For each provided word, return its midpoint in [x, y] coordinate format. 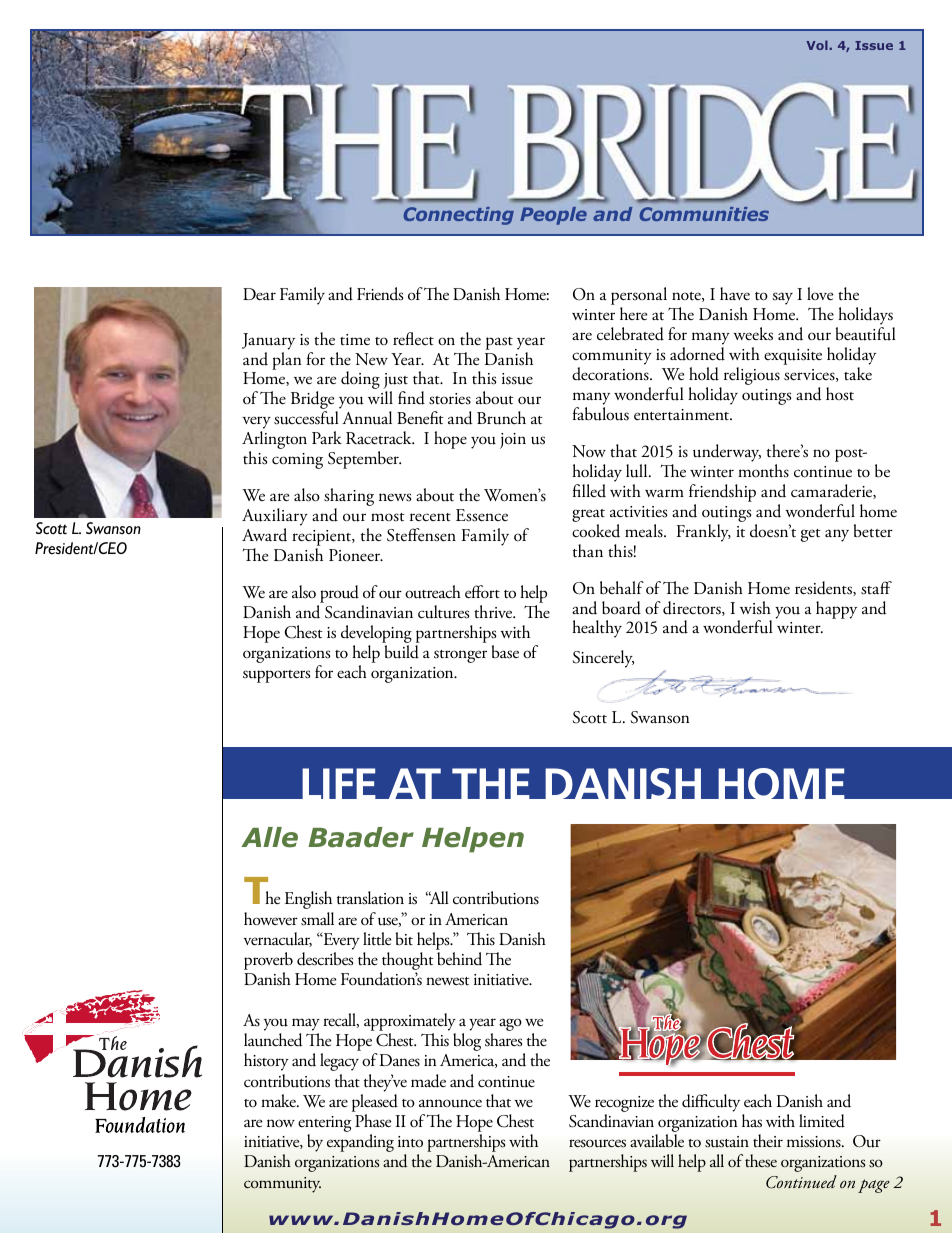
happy [836, 610]
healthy [597, 629]
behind [459, 959]
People [553, 216]
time [355, 339]
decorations [611, 374]
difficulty [711, 1103]
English [308, 900]
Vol [818, 45]
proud [338, 595]
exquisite [793, 357]
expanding [360, 1143]
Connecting [459, 216]
